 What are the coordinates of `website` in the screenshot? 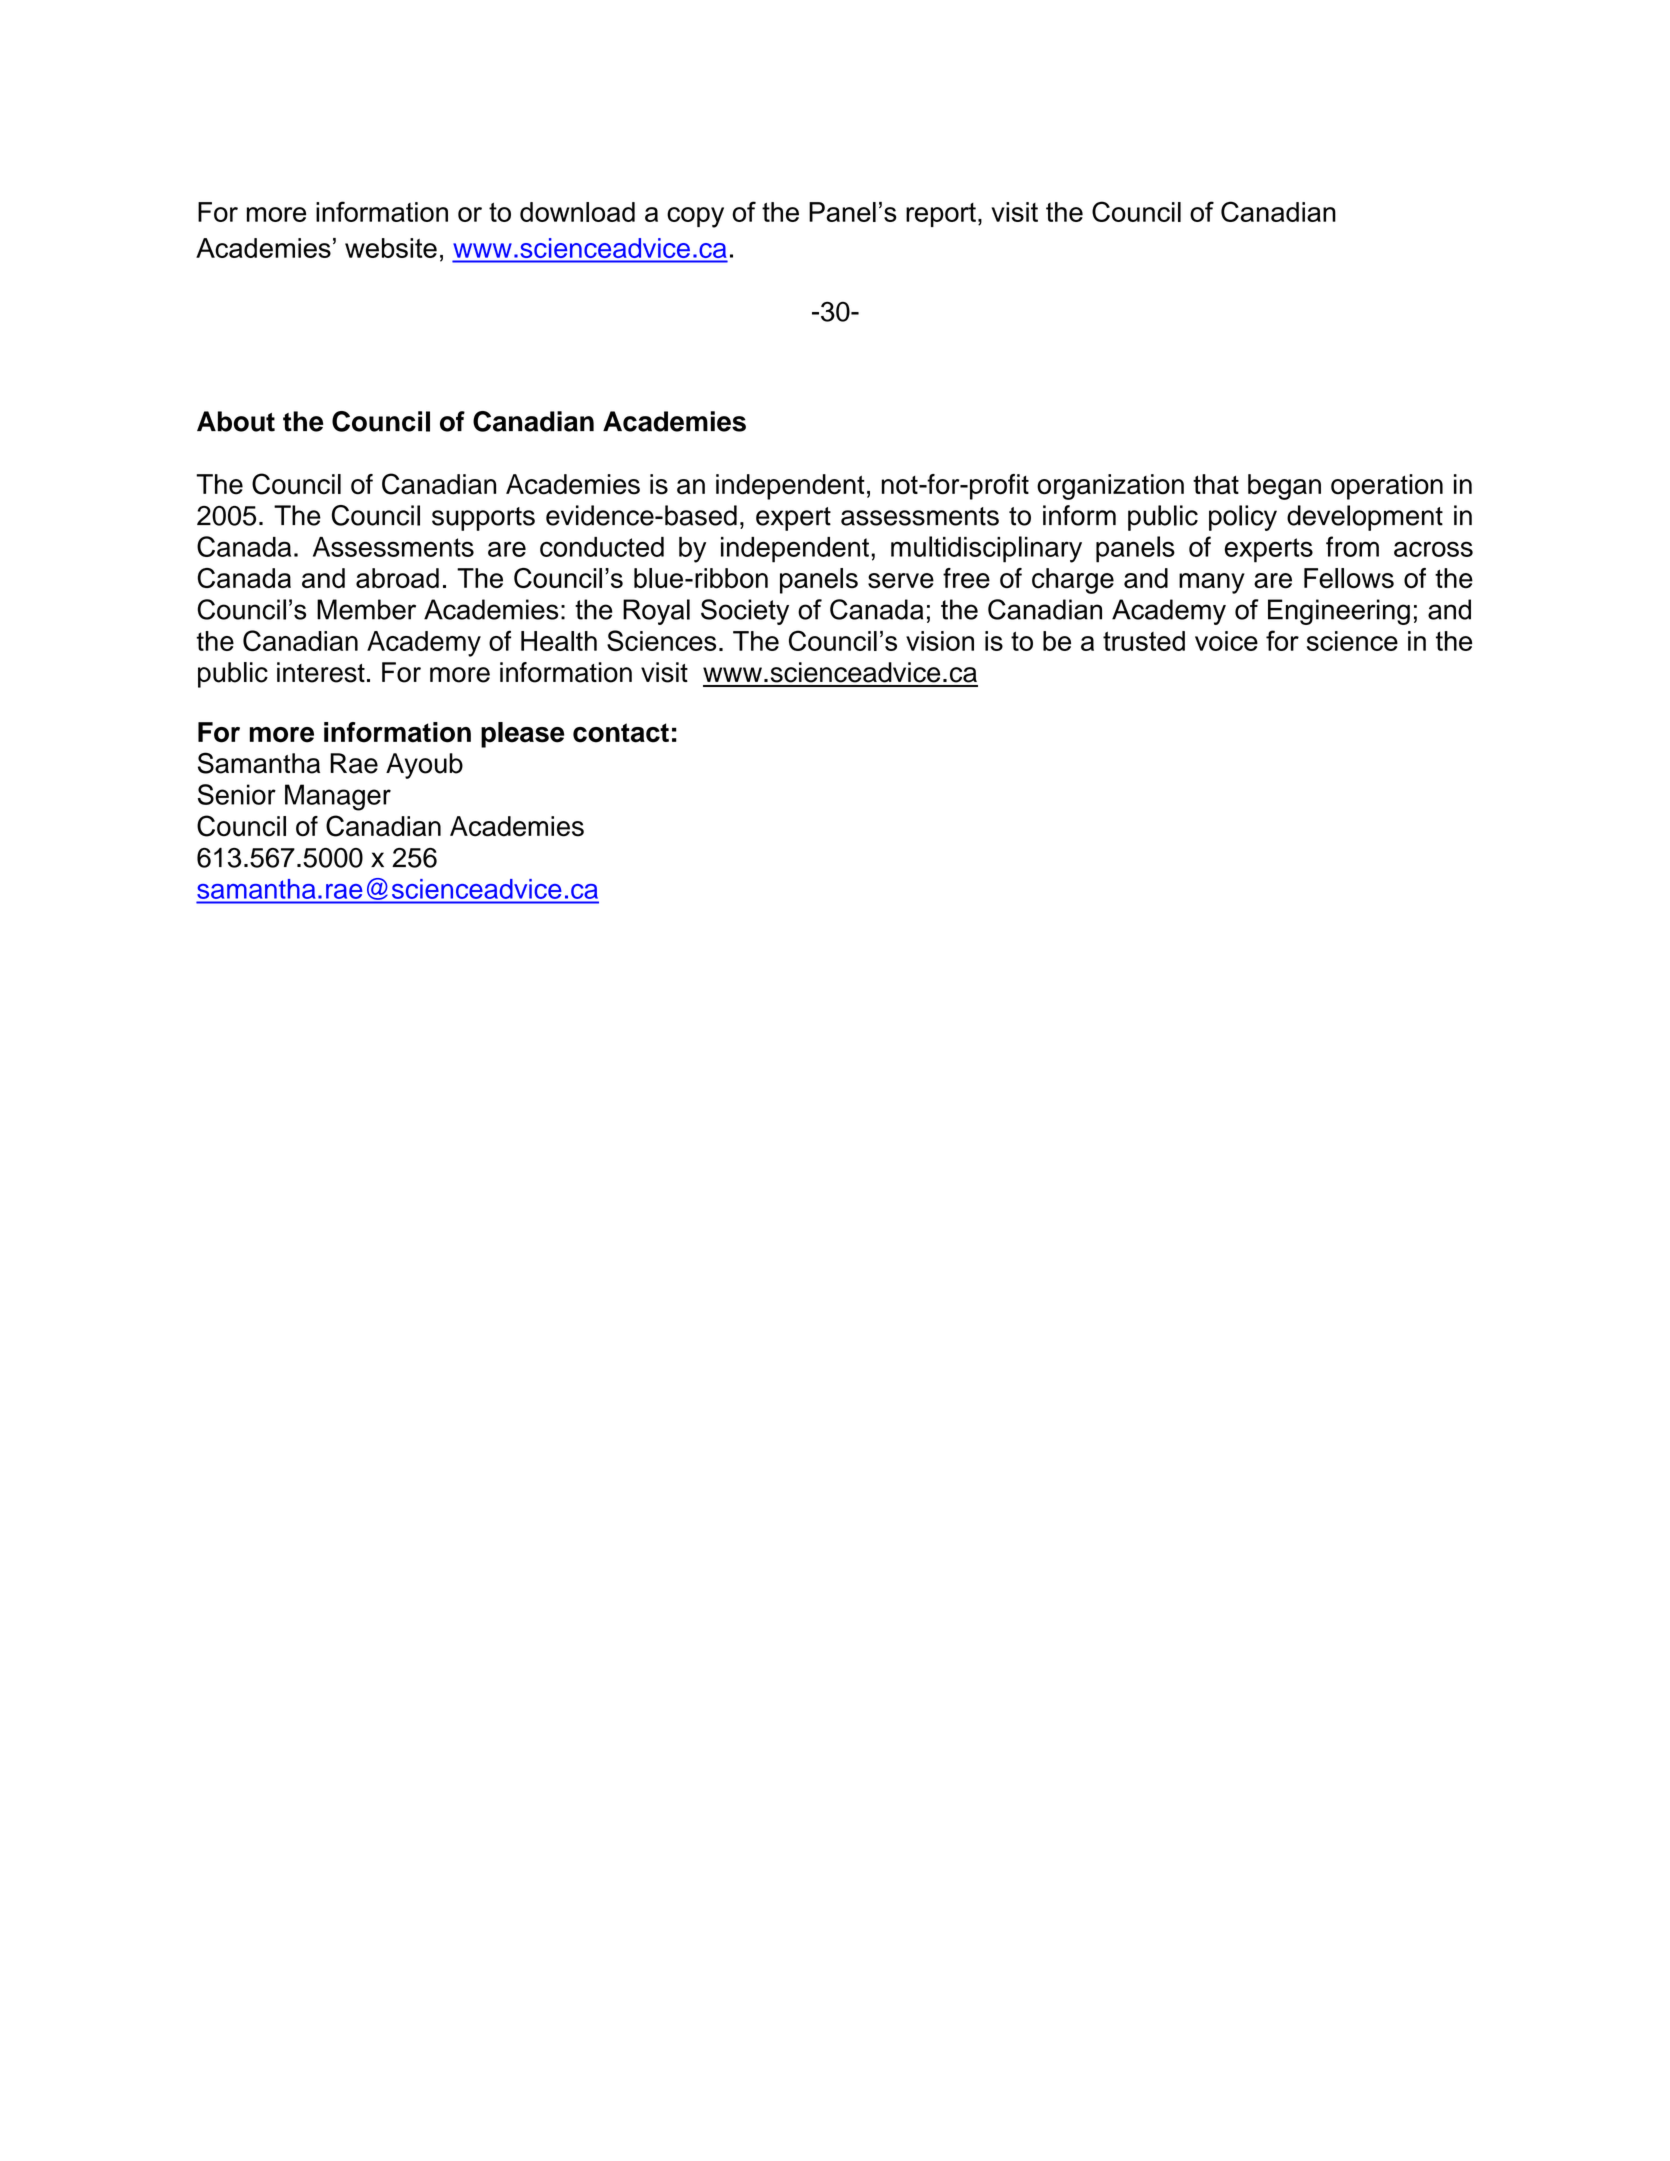 It's located at (391, 248).
